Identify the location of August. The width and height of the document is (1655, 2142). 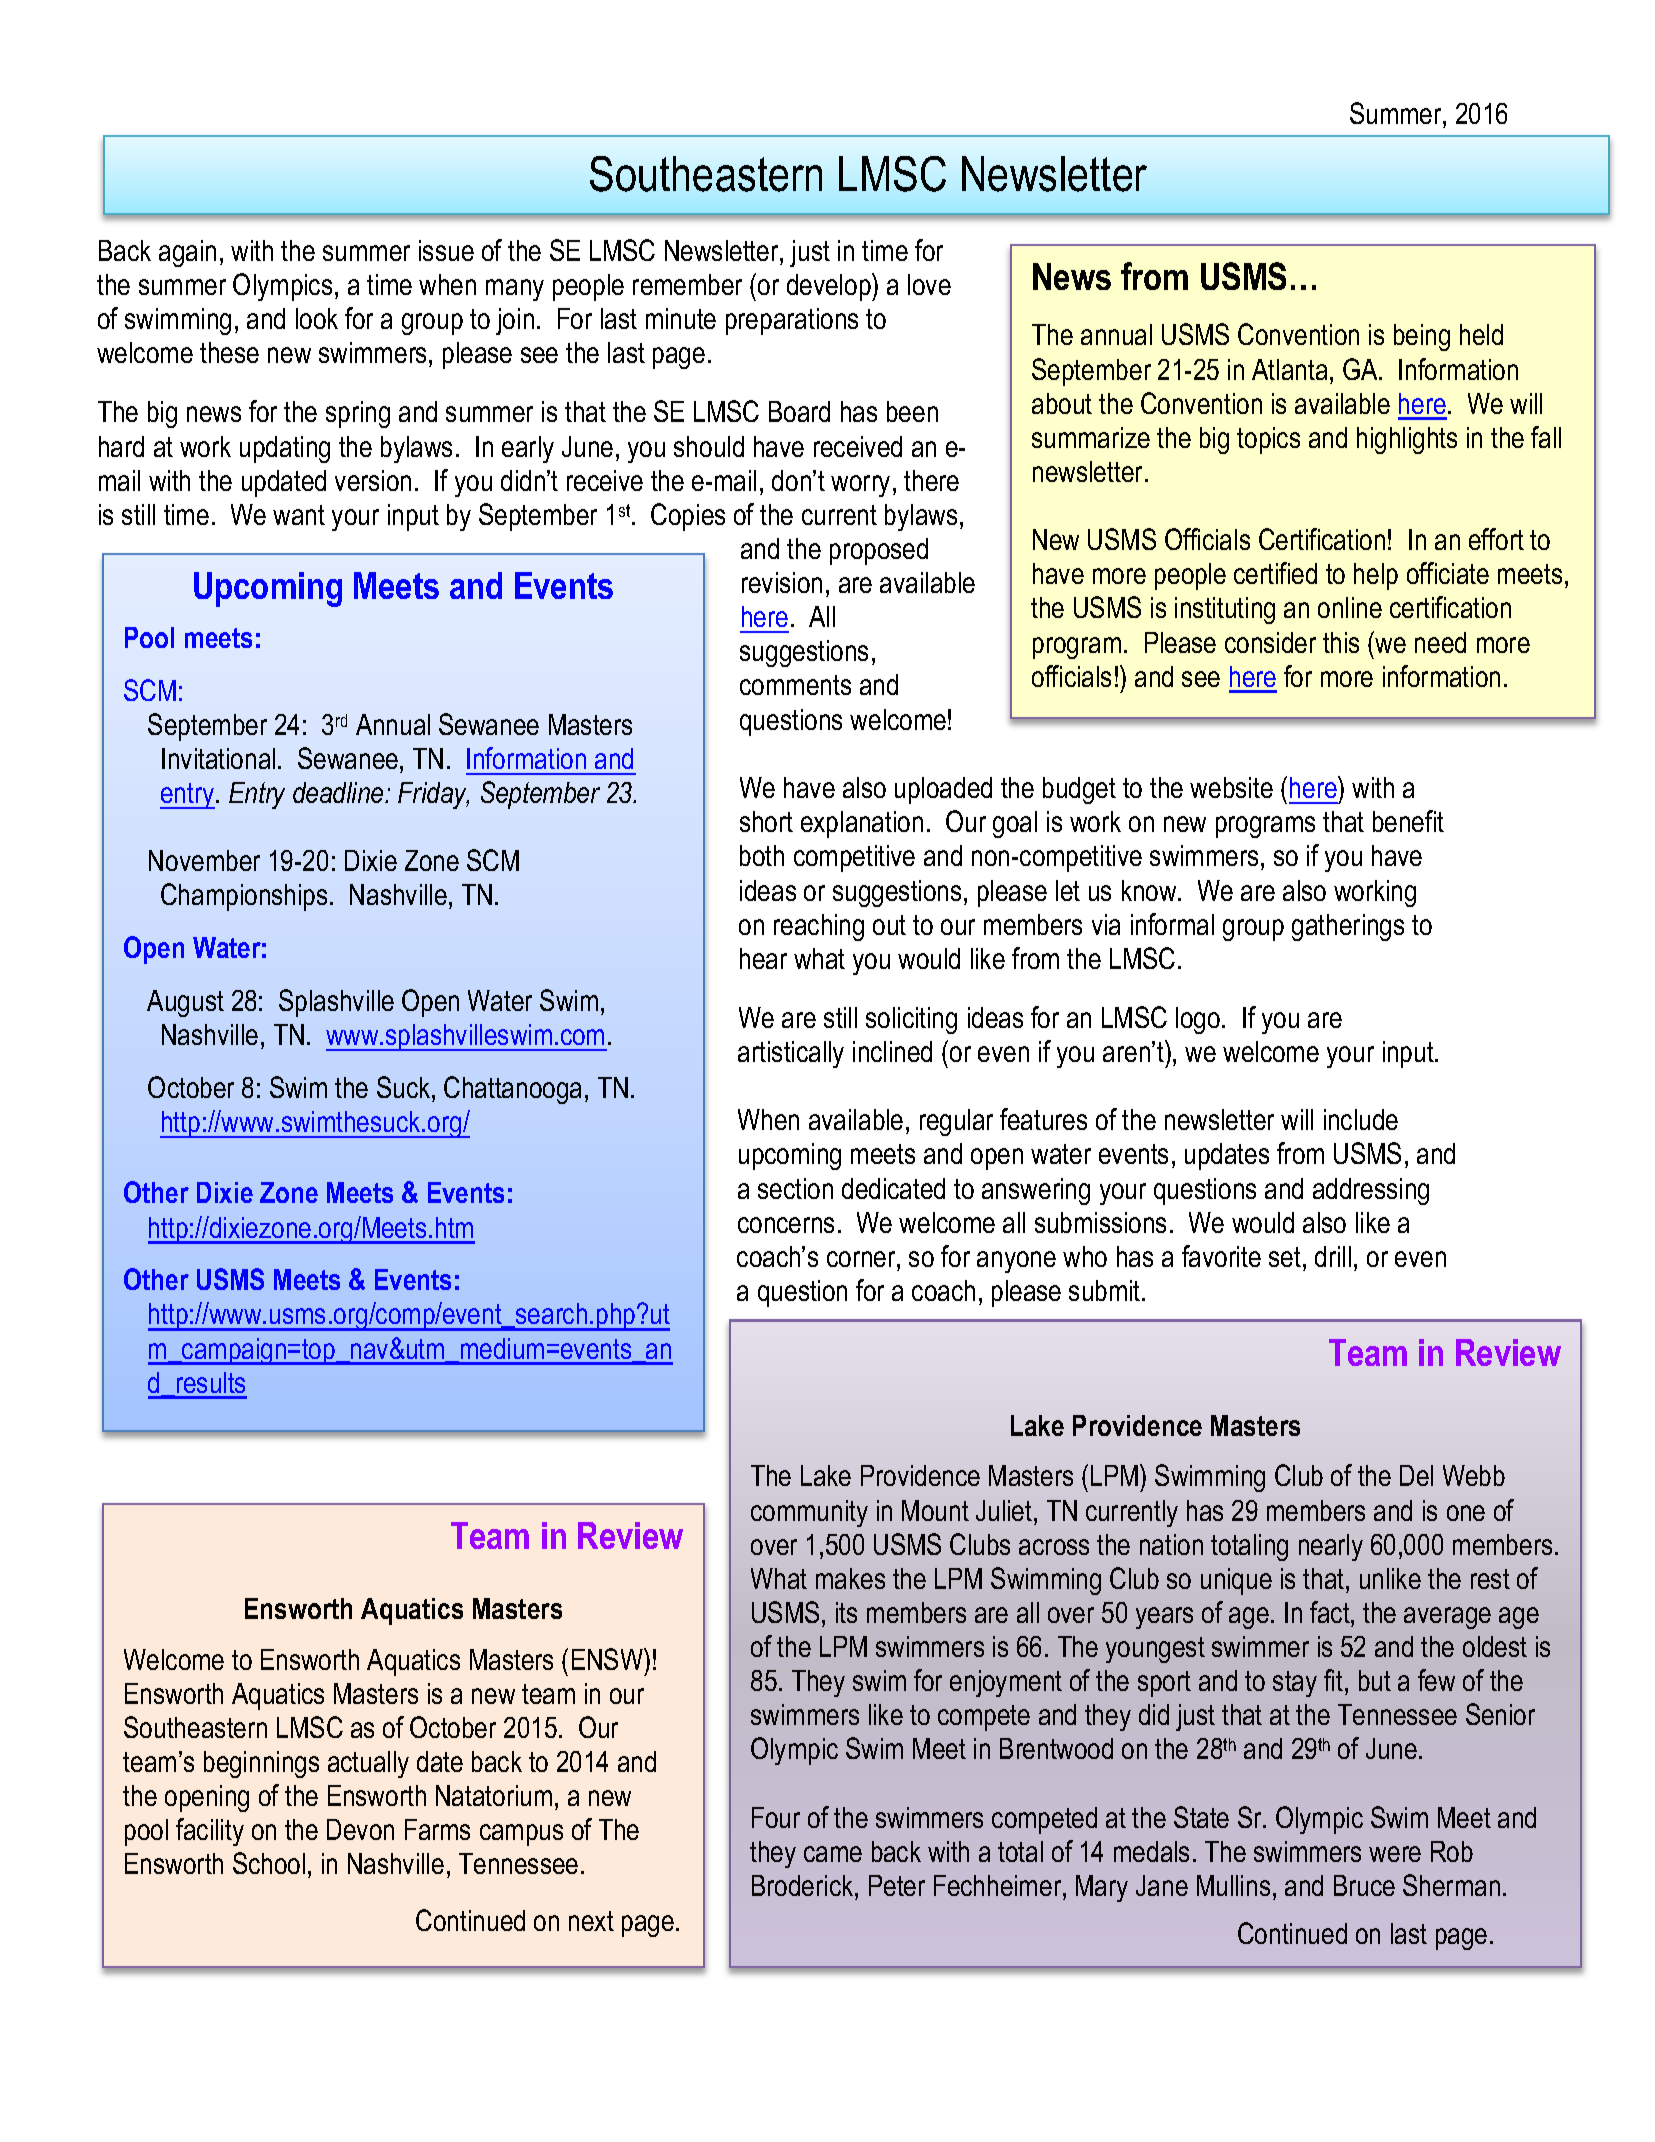
(185, 1003).
